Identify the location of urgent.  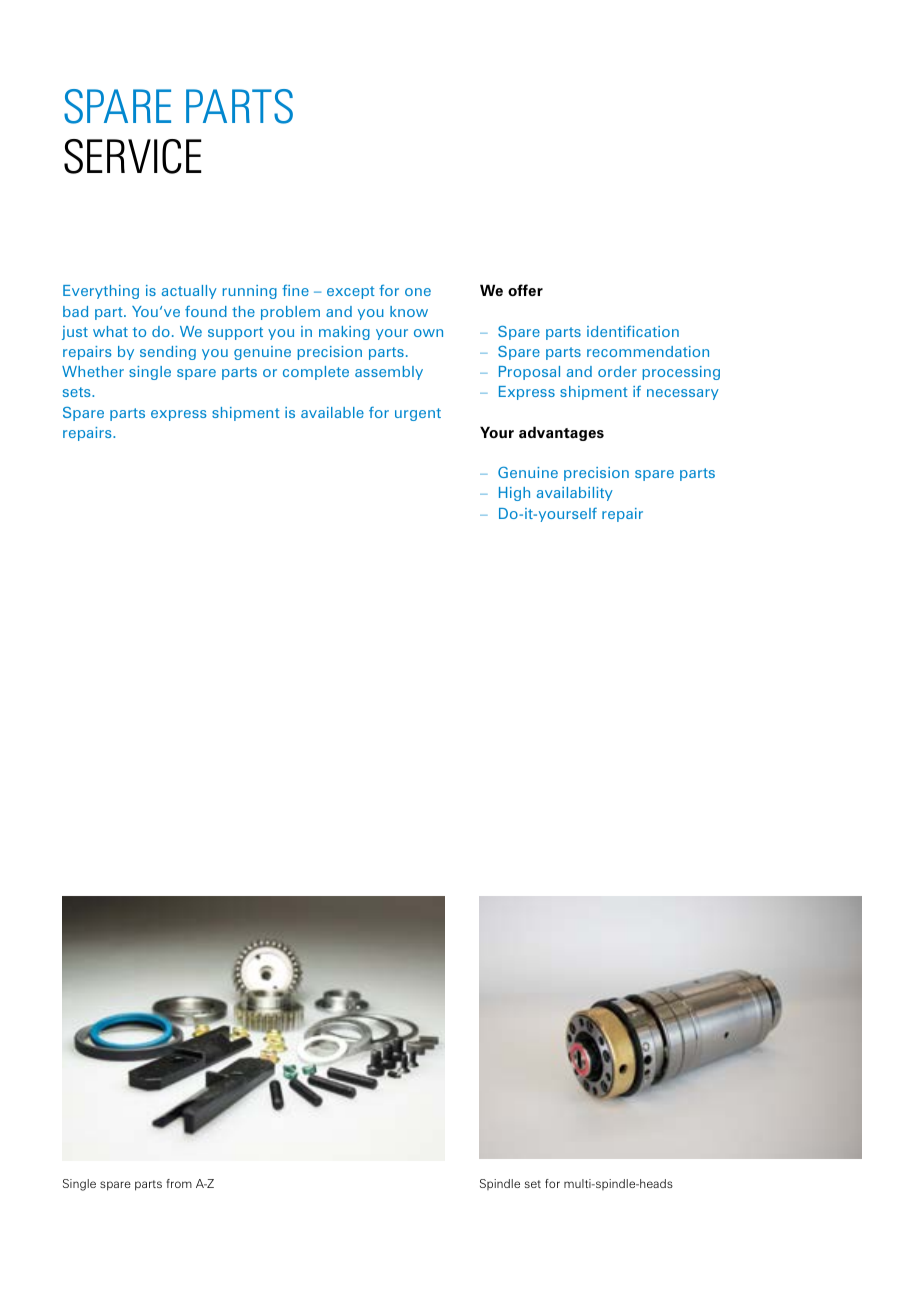
(418, 414).
